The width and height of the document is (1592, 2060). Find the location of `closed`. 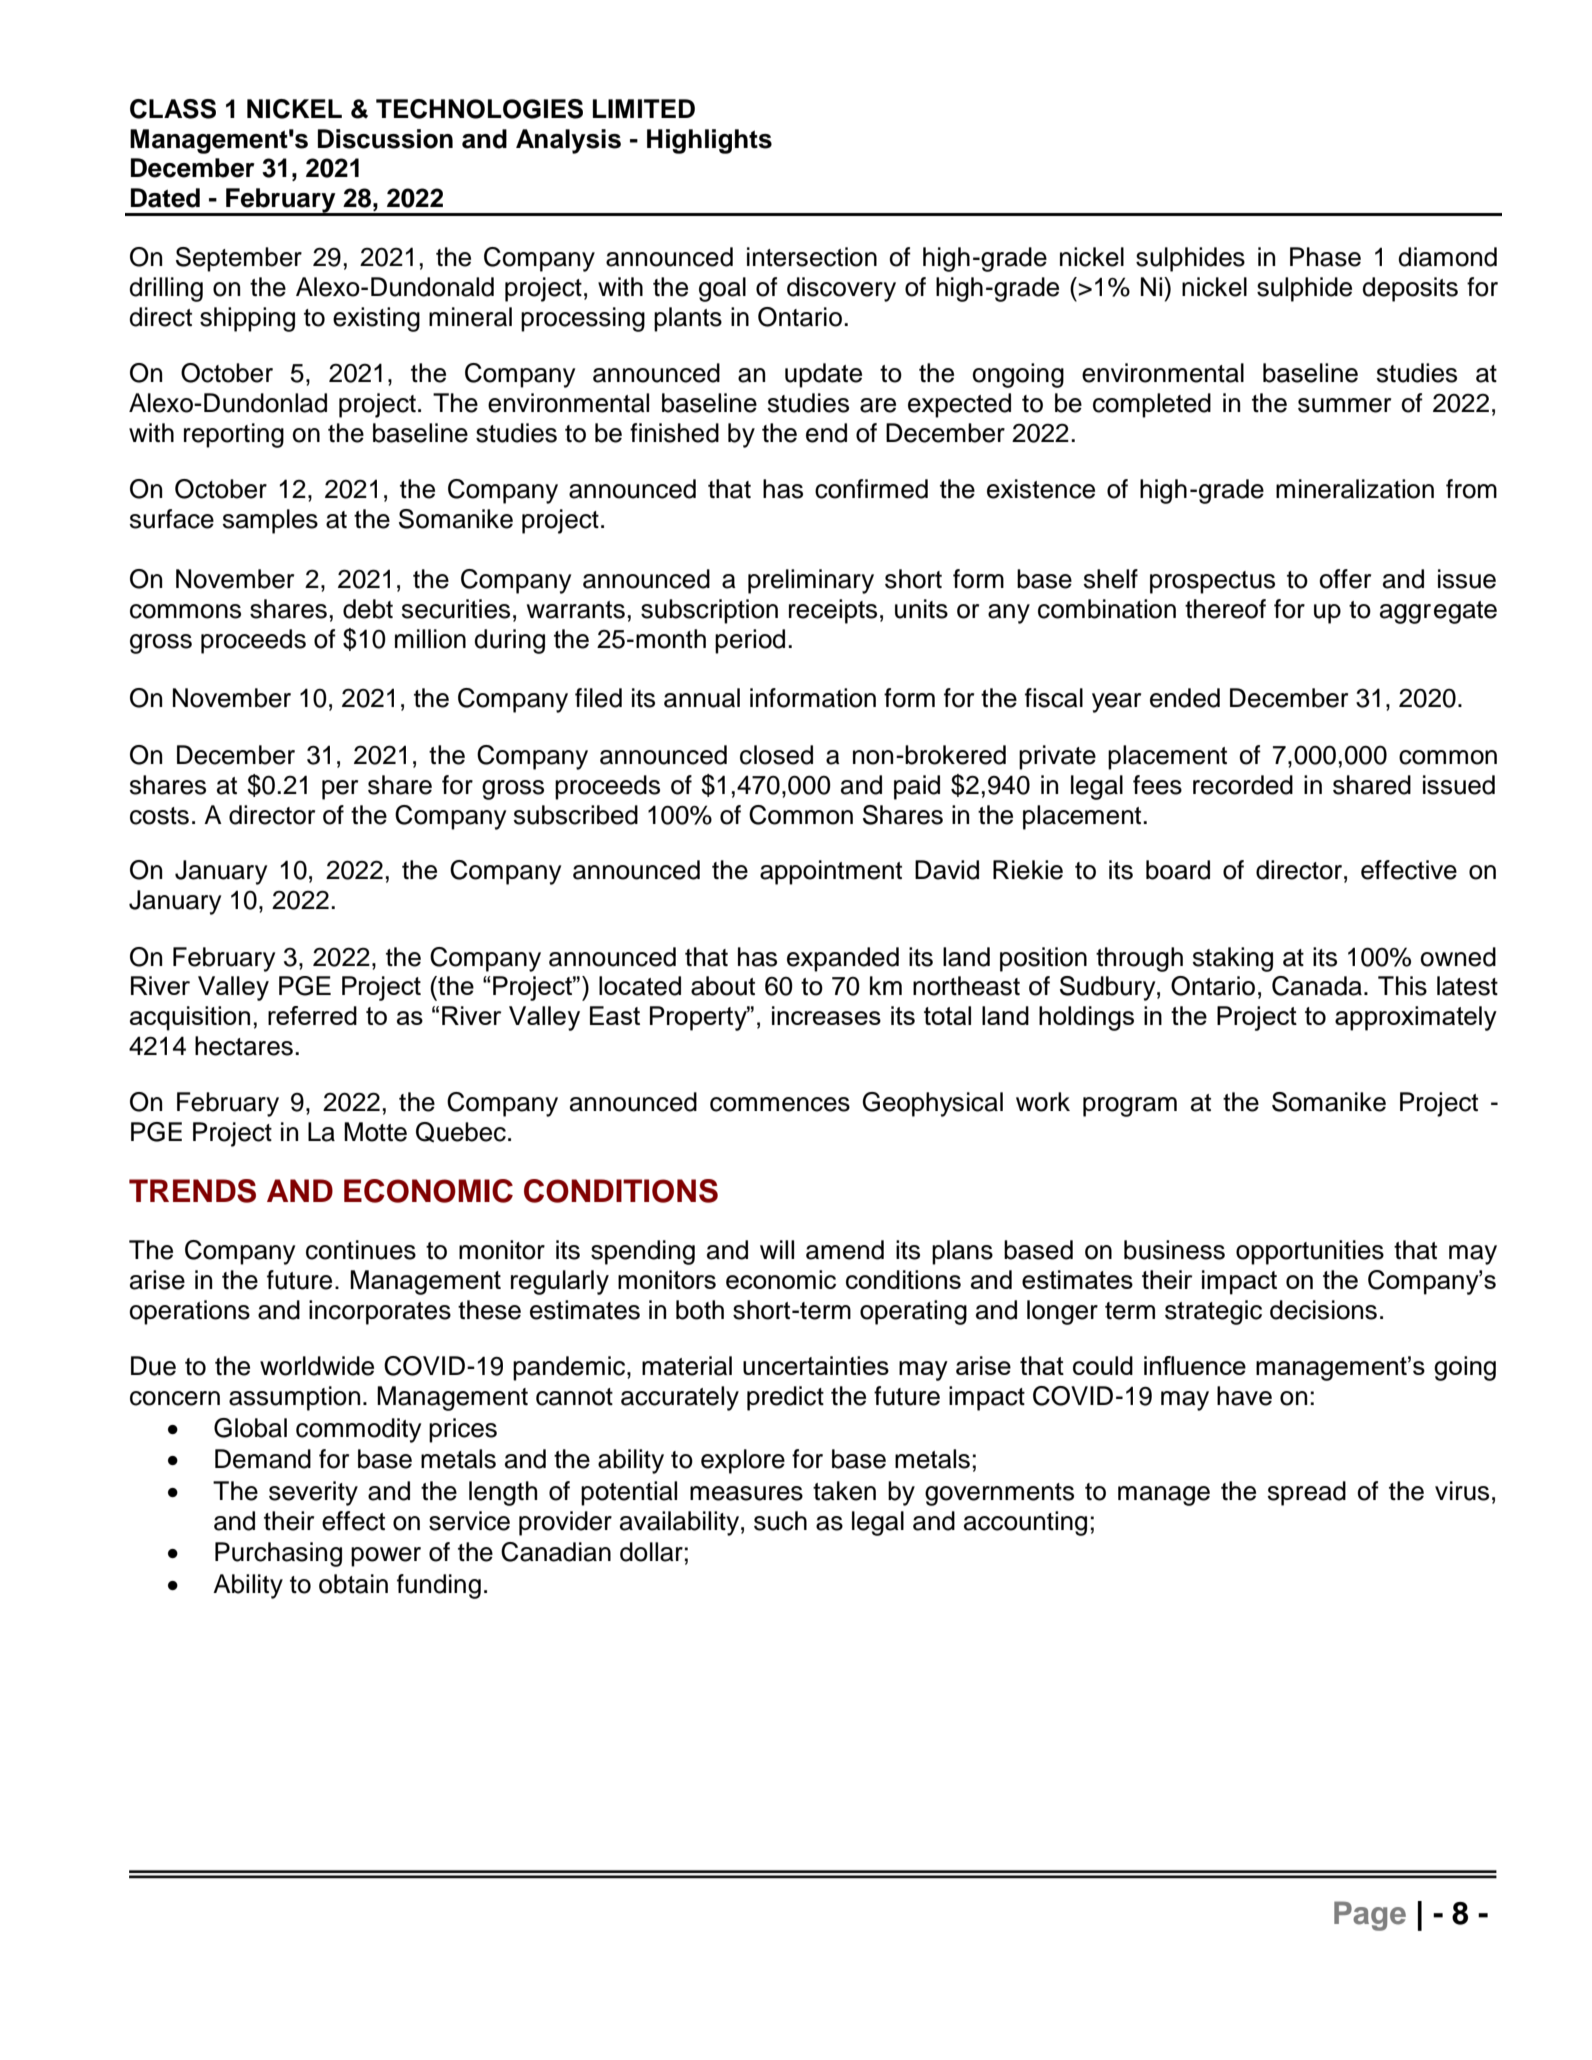

closed is located at coordinates (776, 755).
